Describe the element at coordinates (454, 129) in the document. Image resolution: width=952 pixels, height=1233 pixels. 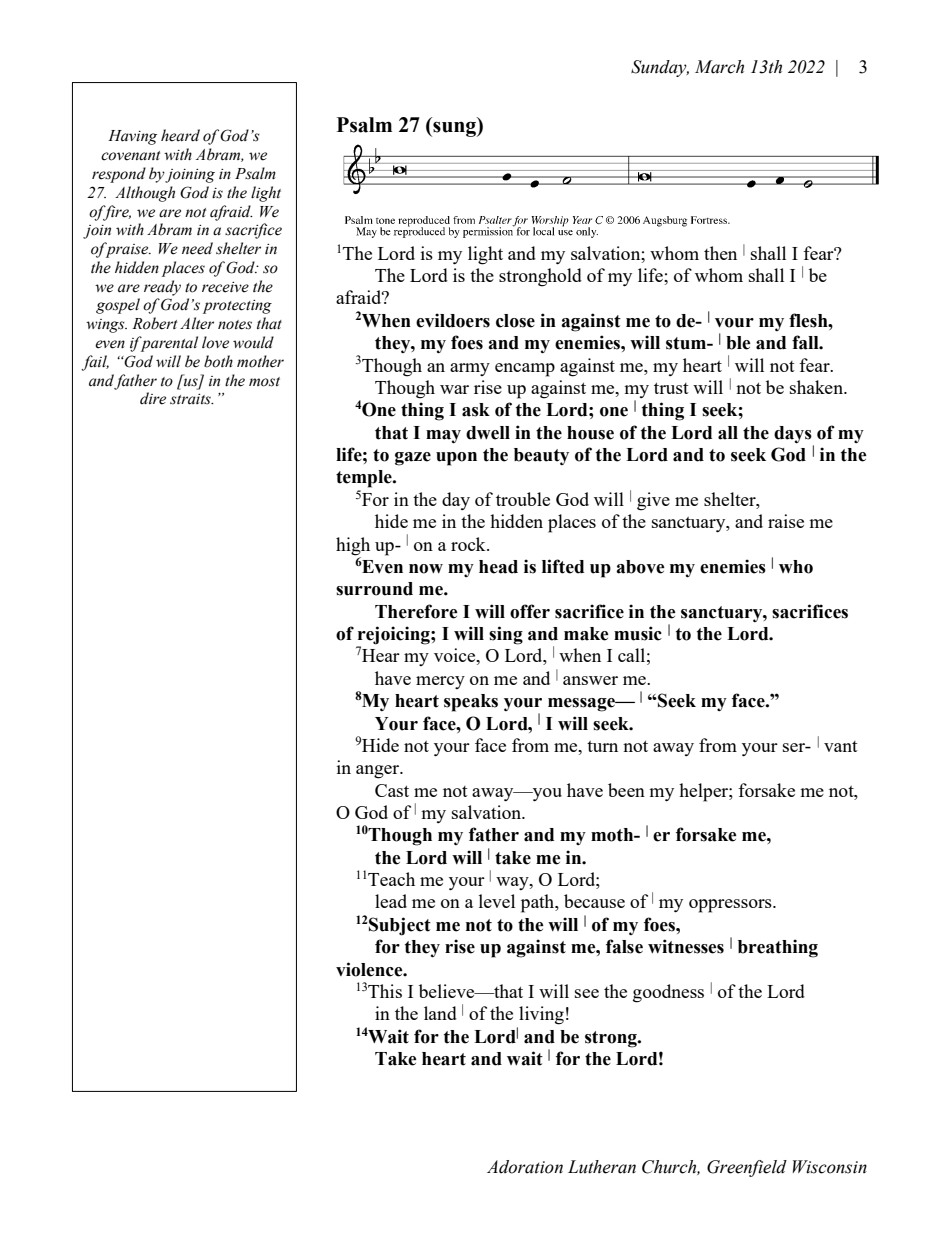
I see `sung` at that location.
